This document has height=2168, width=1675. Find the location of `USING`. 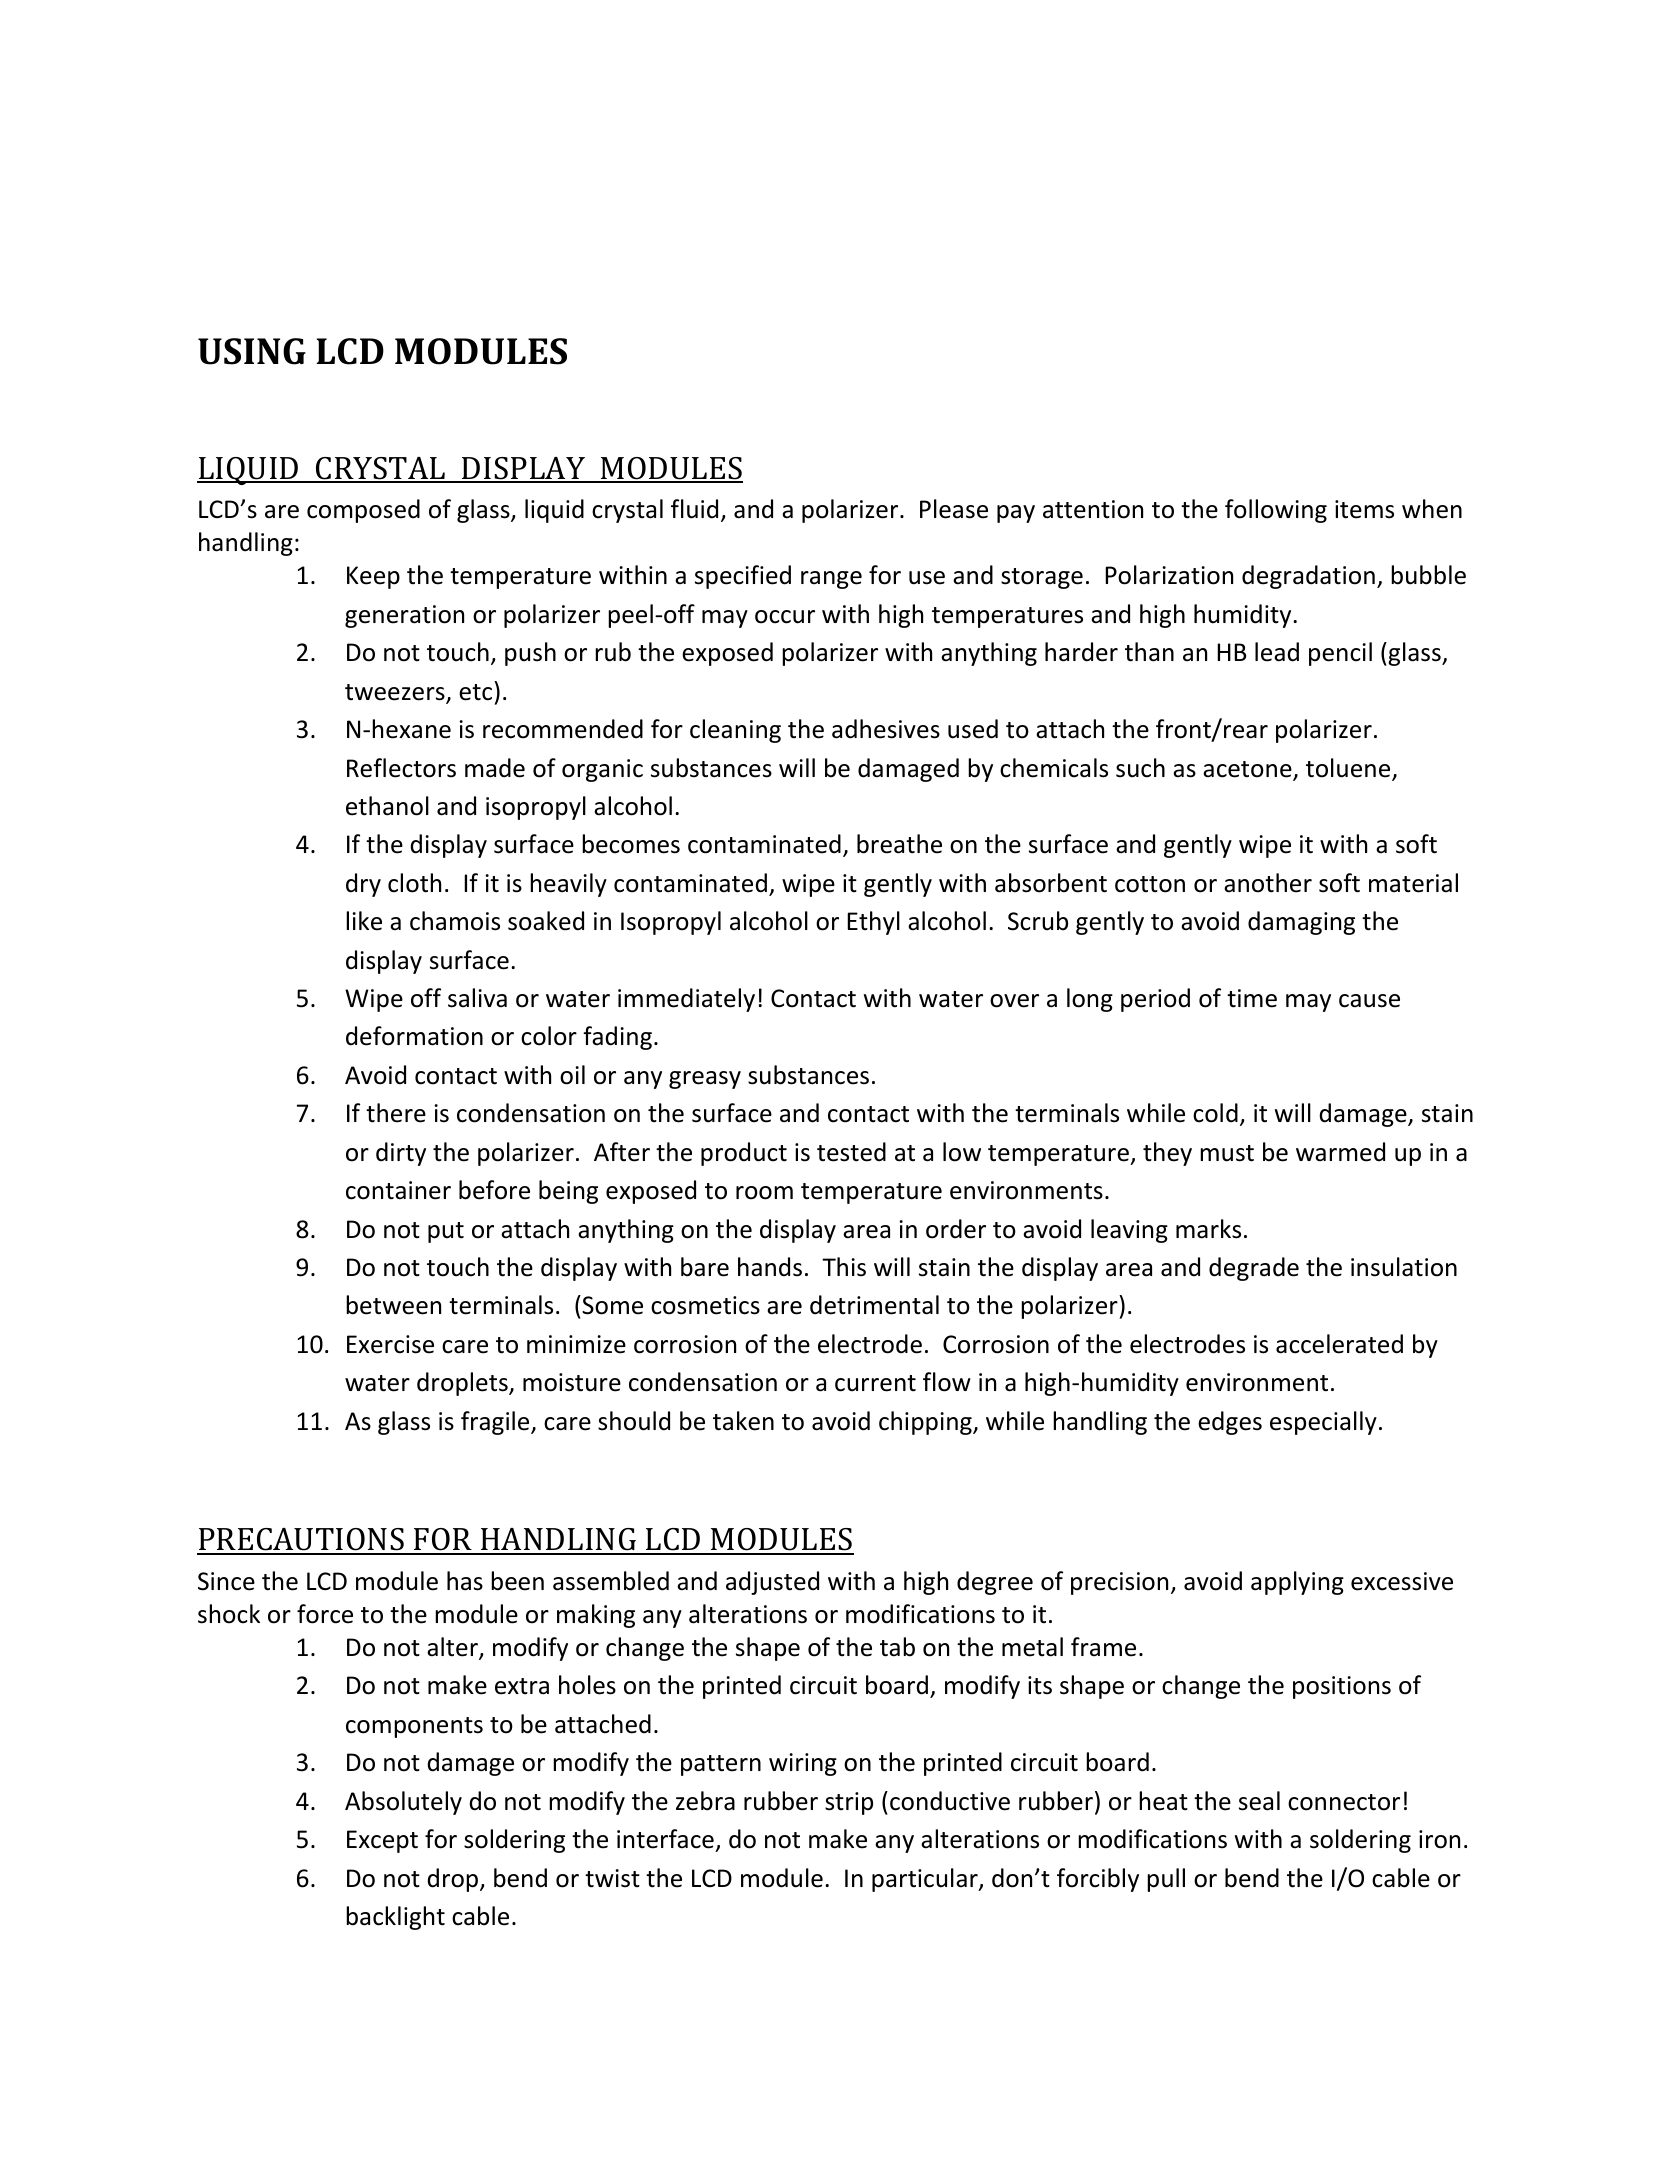

USING is located at coordinates (252, 351).
